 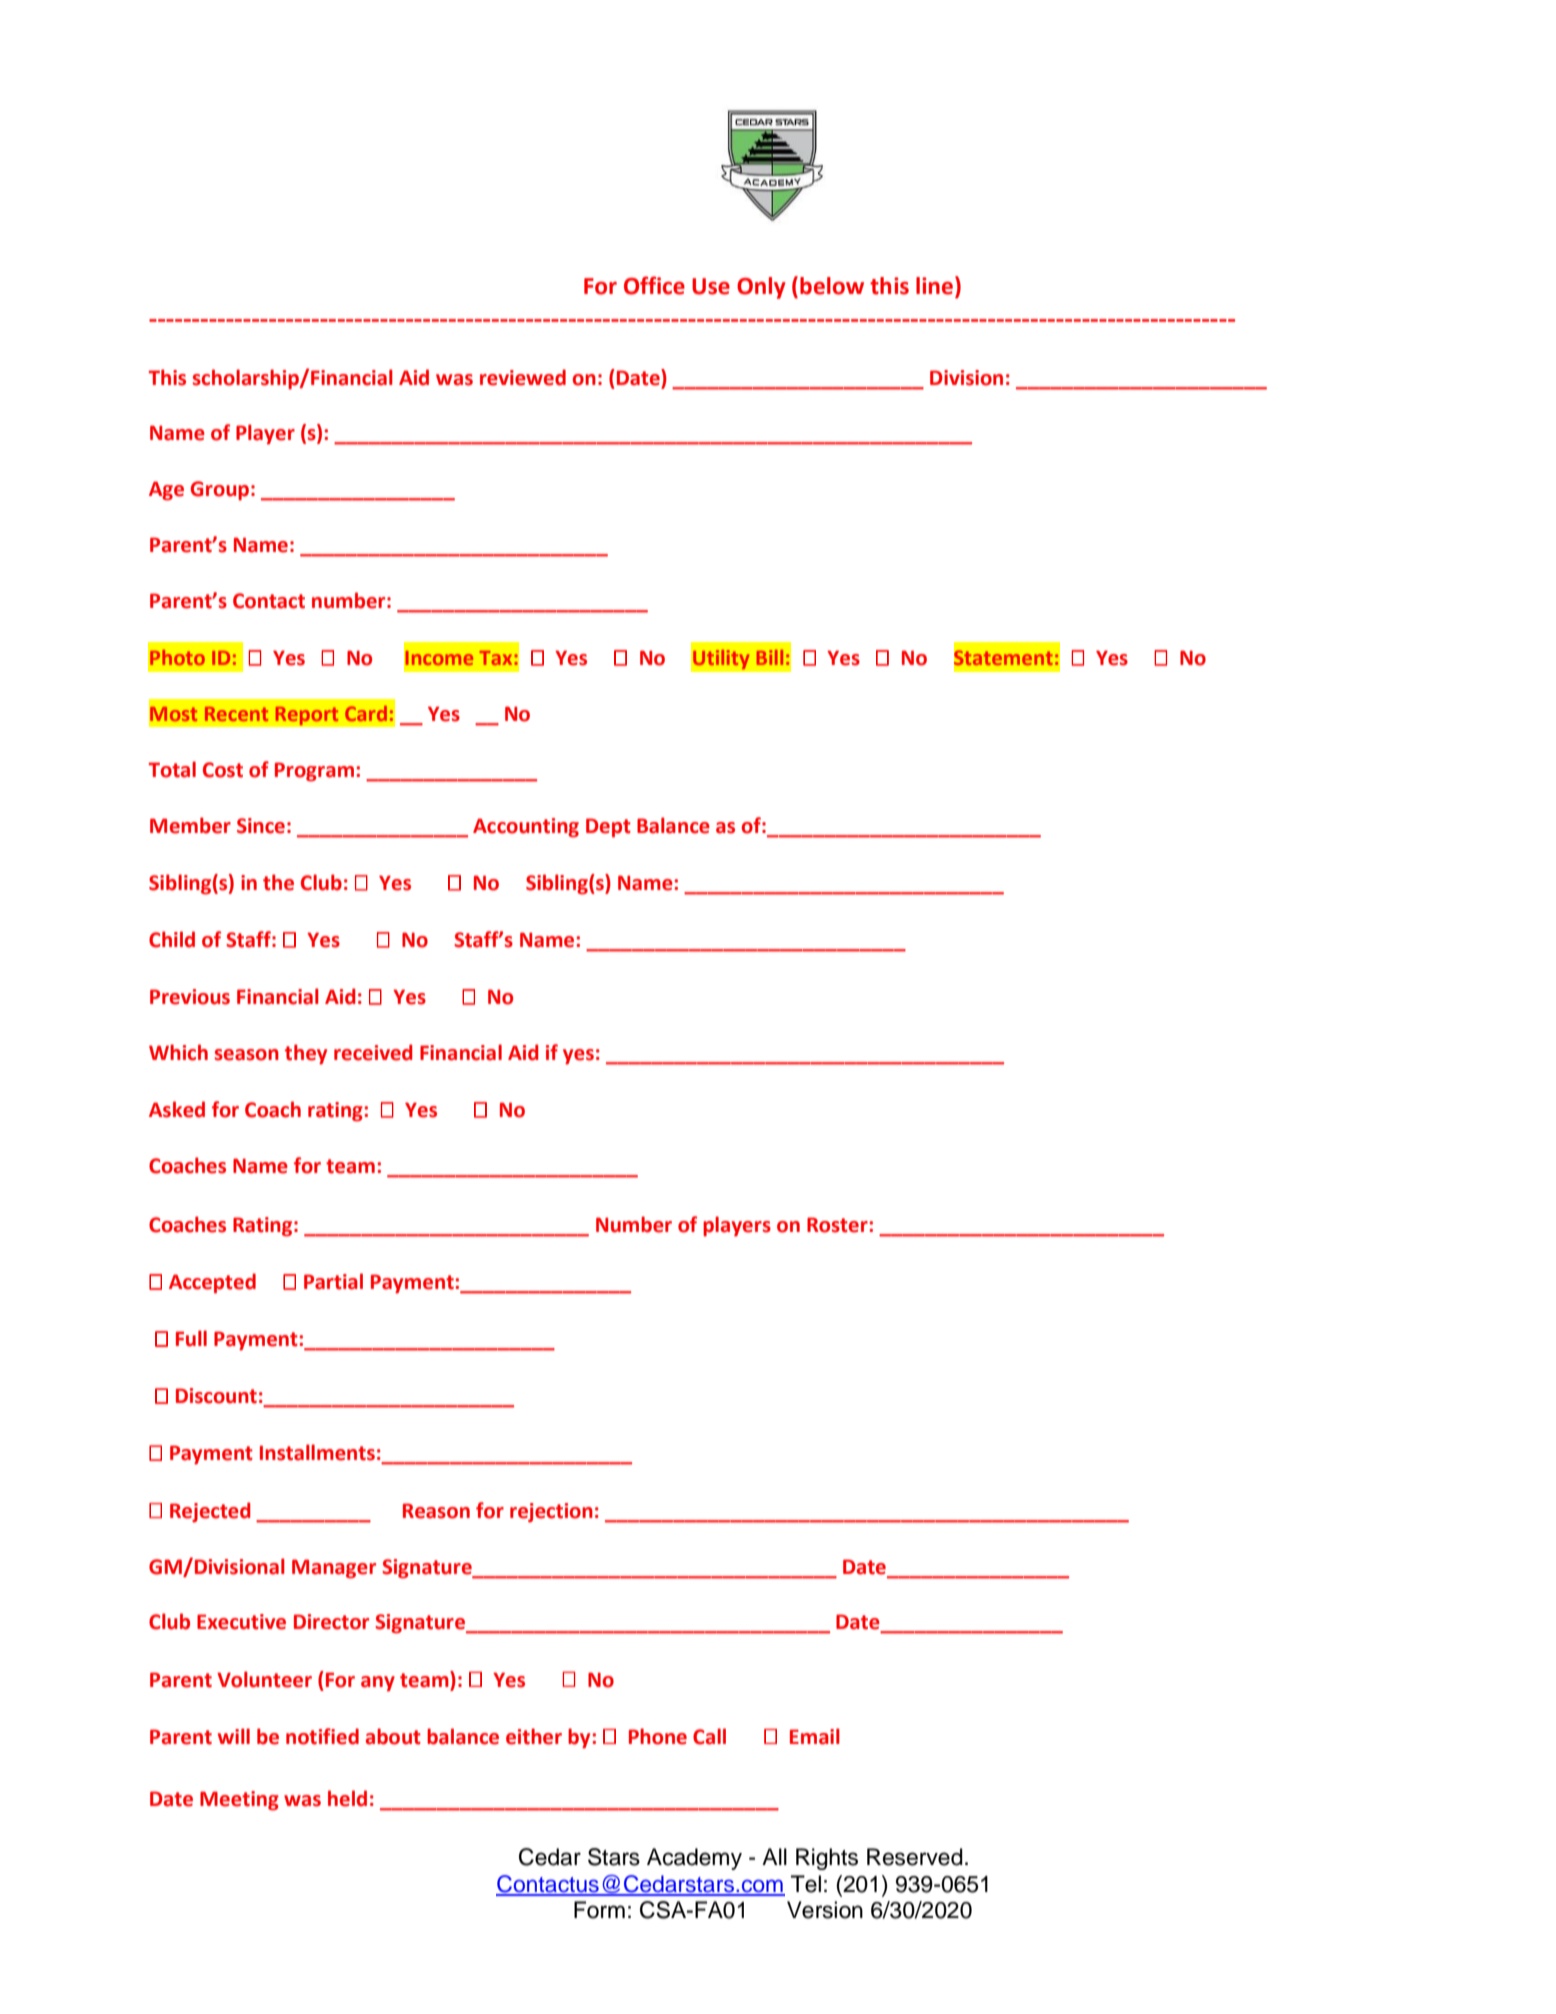 I want to click on rejection, so click(x=551, y=1513).
